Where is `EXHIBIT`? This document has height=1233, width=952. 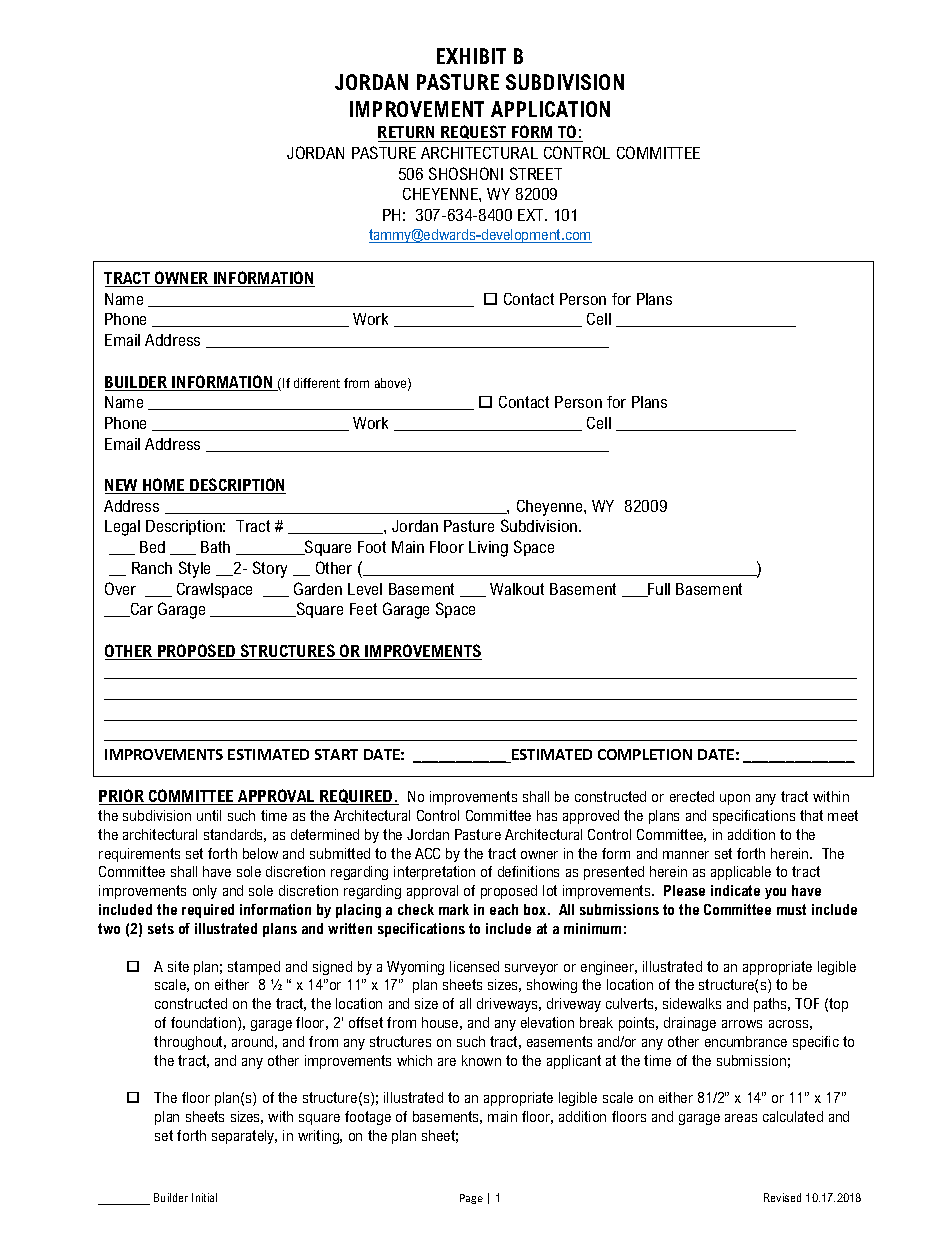 EXHIBIT is located at coordinates (471, 56).
